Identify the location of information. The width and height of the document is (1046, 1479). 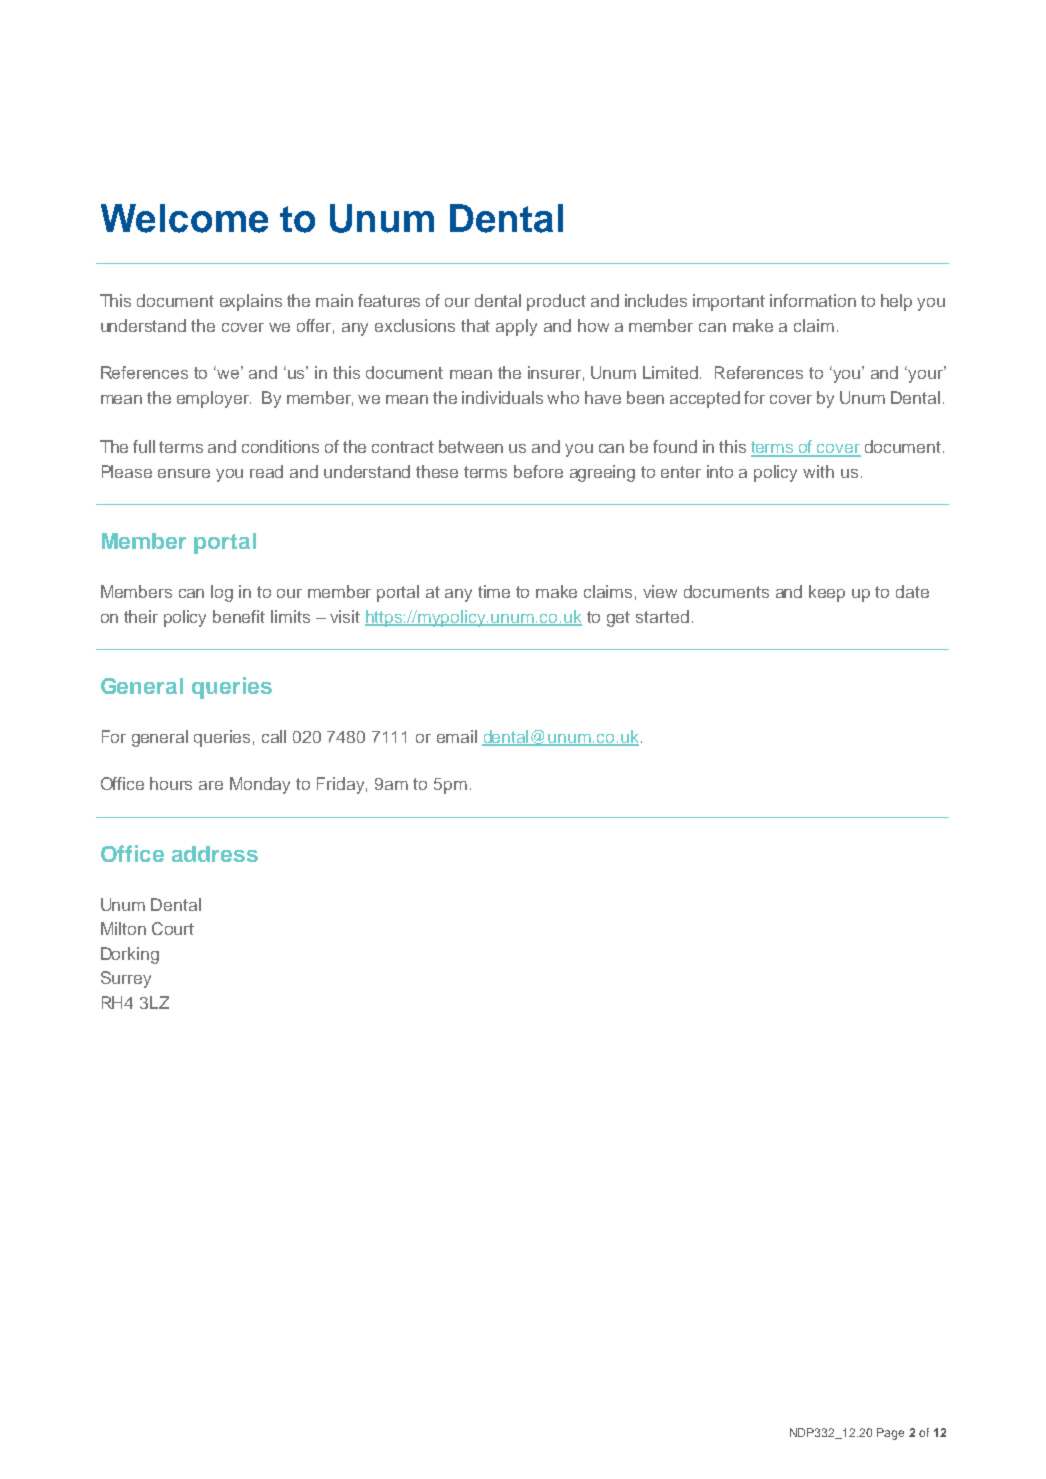
(813, 300).
